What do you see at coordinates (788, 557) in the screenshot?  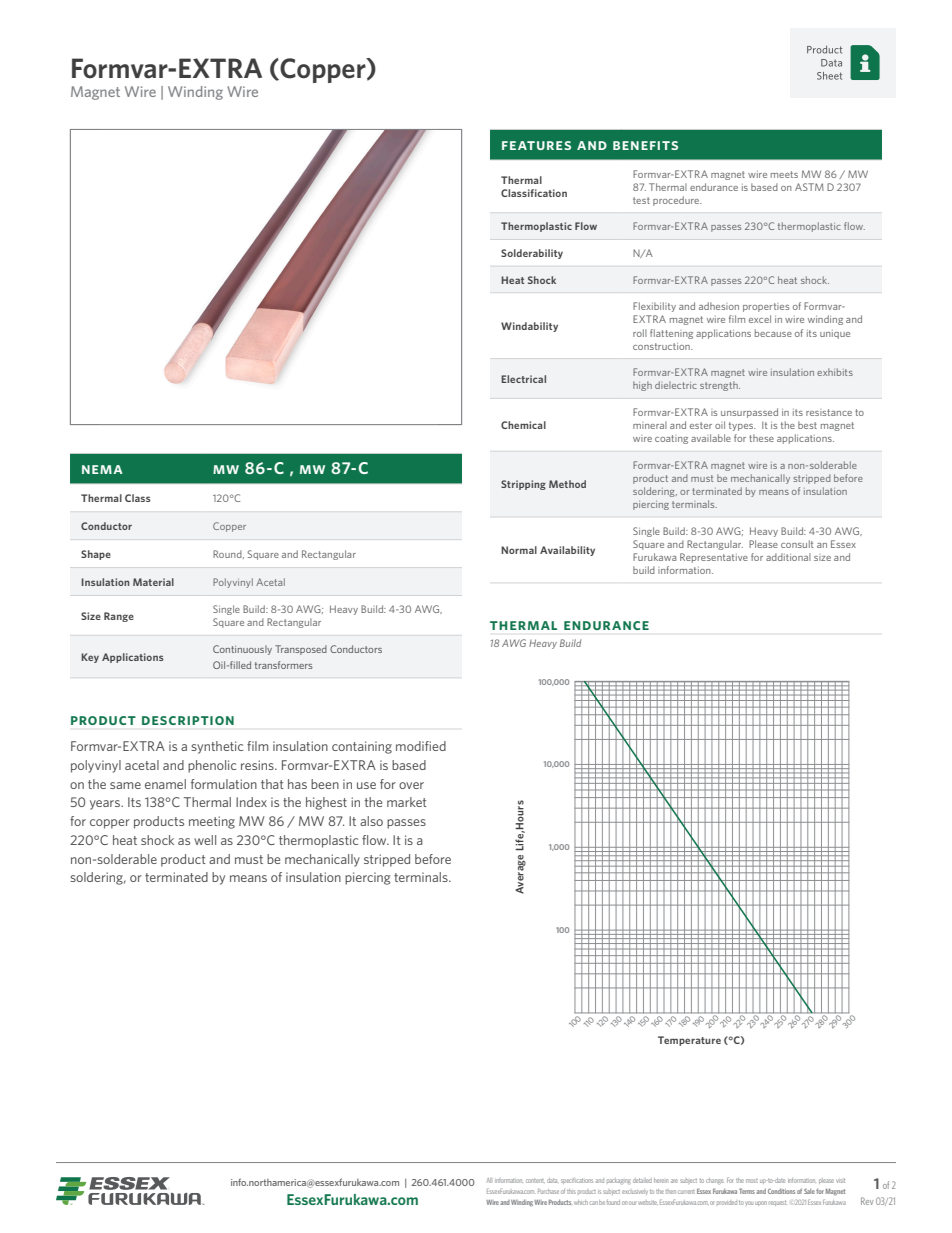 I see `additional` at bounding box center [788, 557].
